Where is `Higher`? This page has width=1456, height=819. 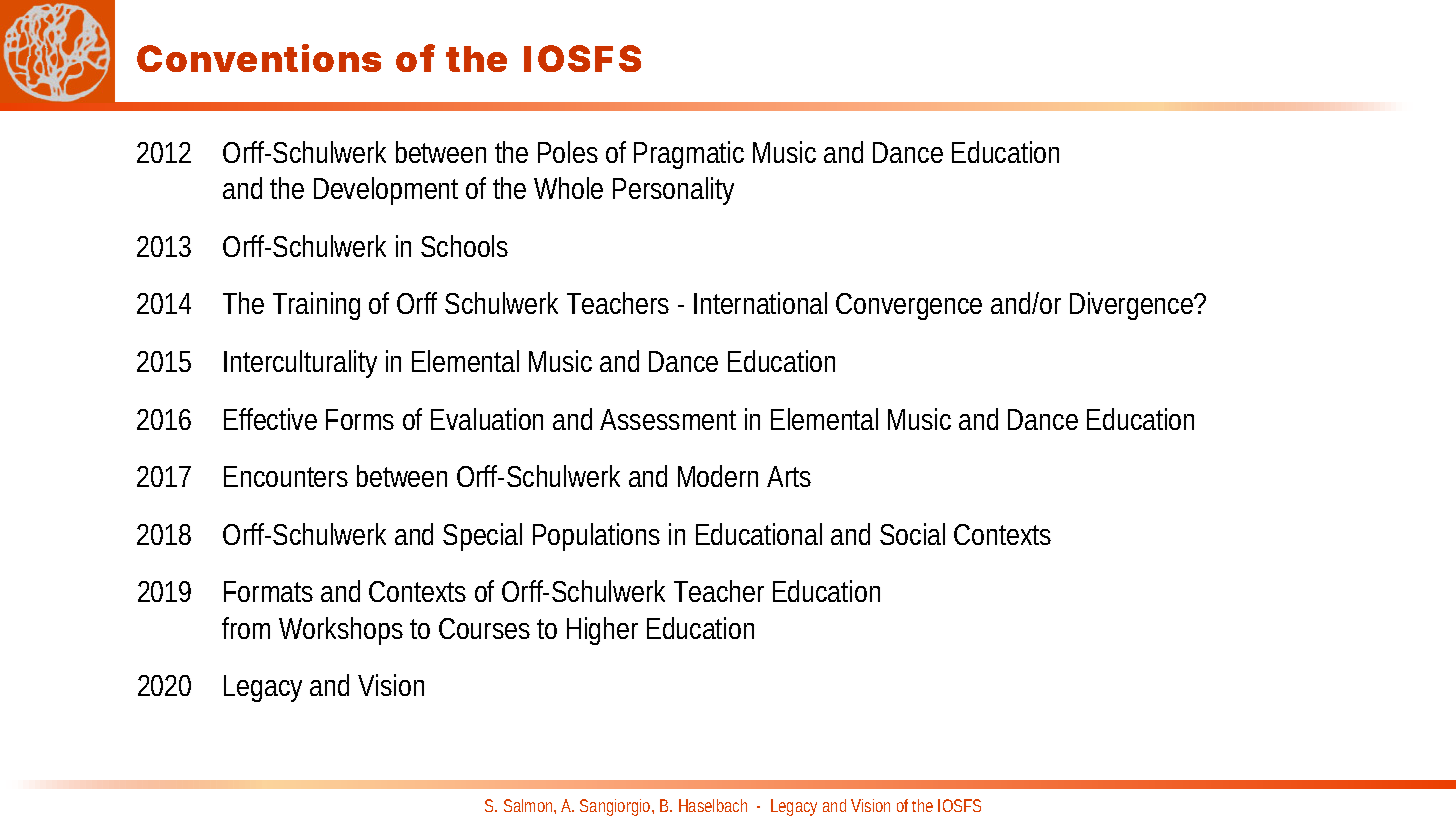 Higher is located at coordinates (602, 631).
